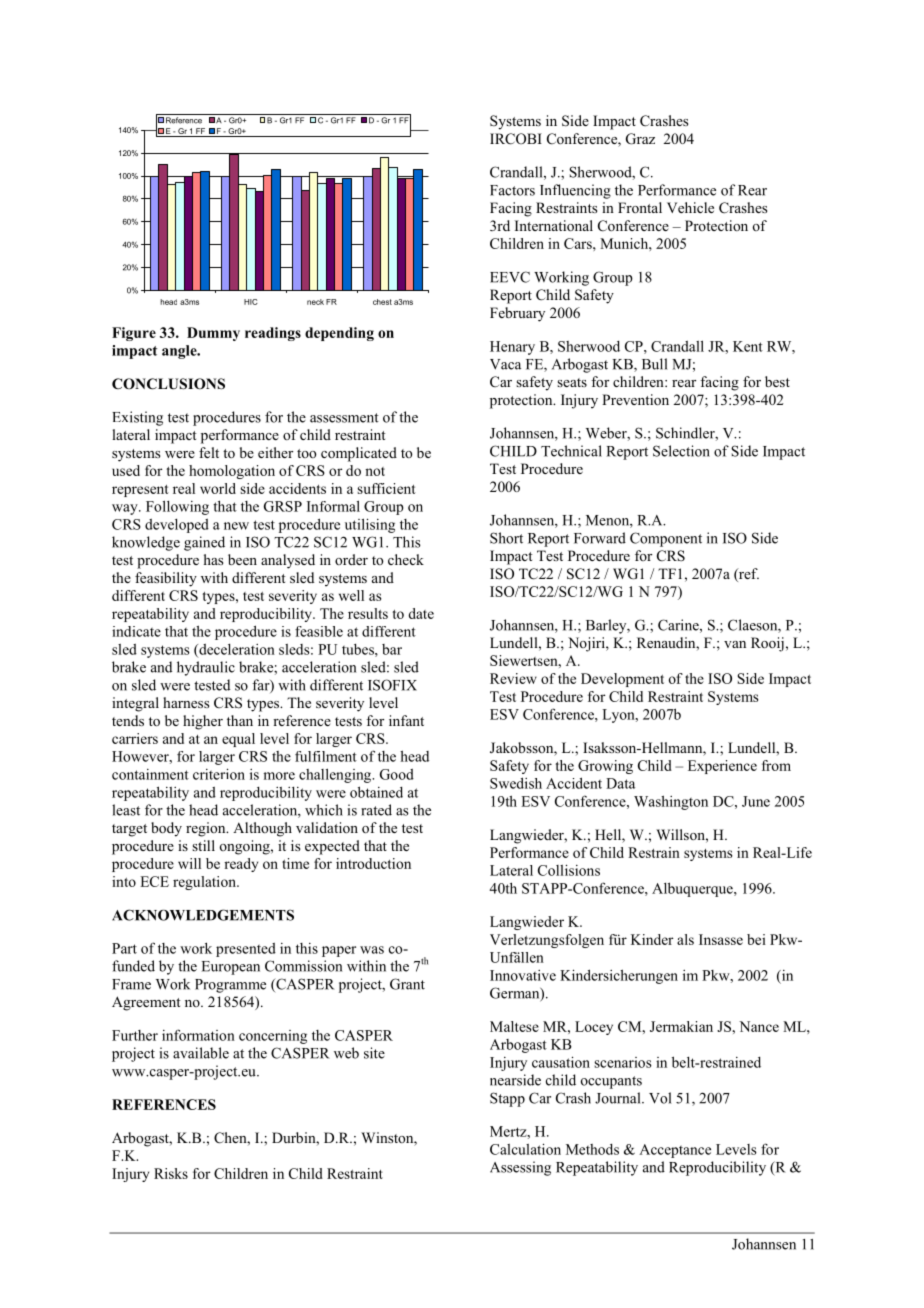 This page has height=1308, width=924. What do you see at coordinates (315, 302) in the page?
I see `neck` at bounding box center [315, 302].
